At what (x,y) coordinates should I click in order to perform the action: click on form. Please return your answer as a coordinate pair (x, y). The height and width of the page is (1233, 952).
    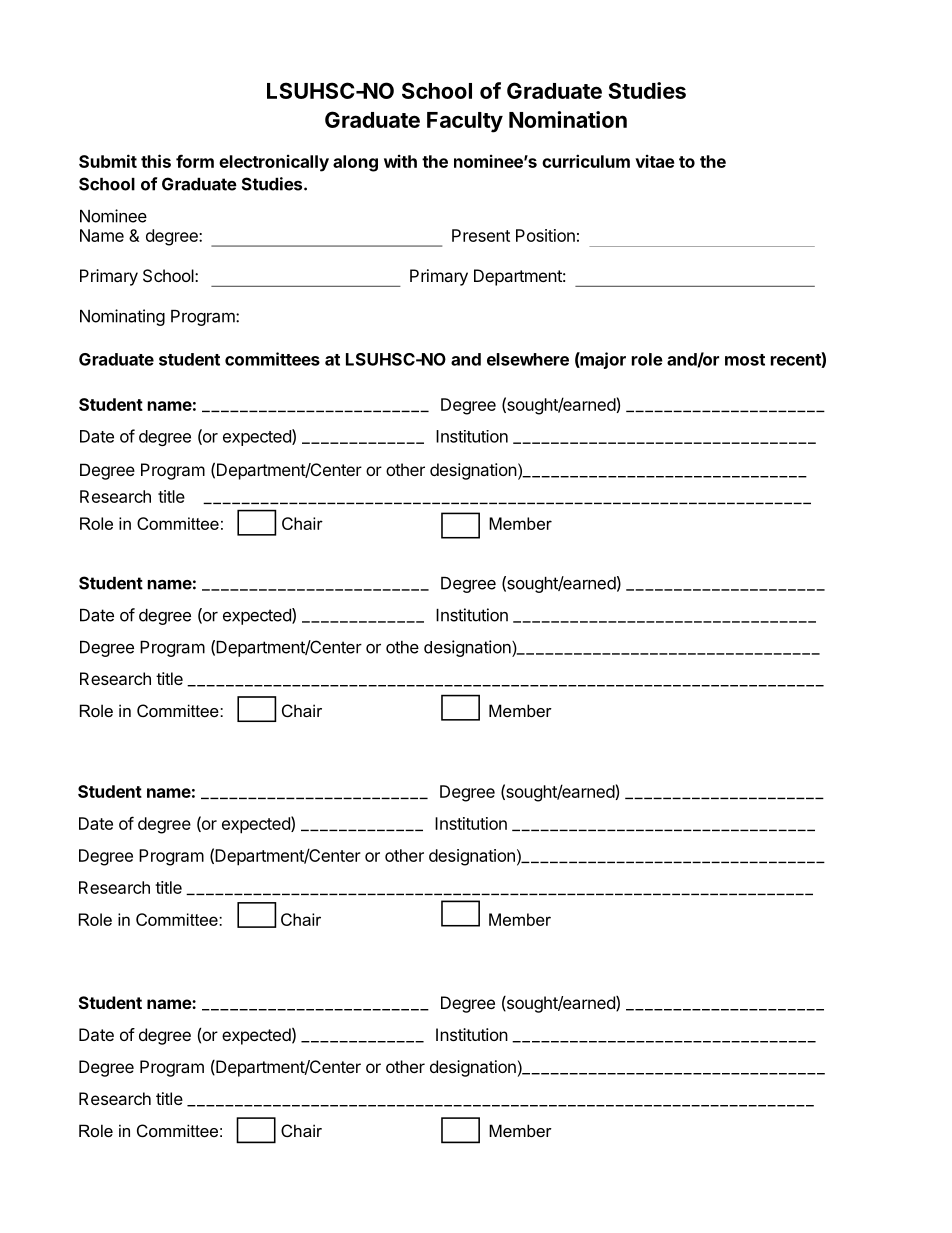
    Looking at the image, I should click on (195, 161).
